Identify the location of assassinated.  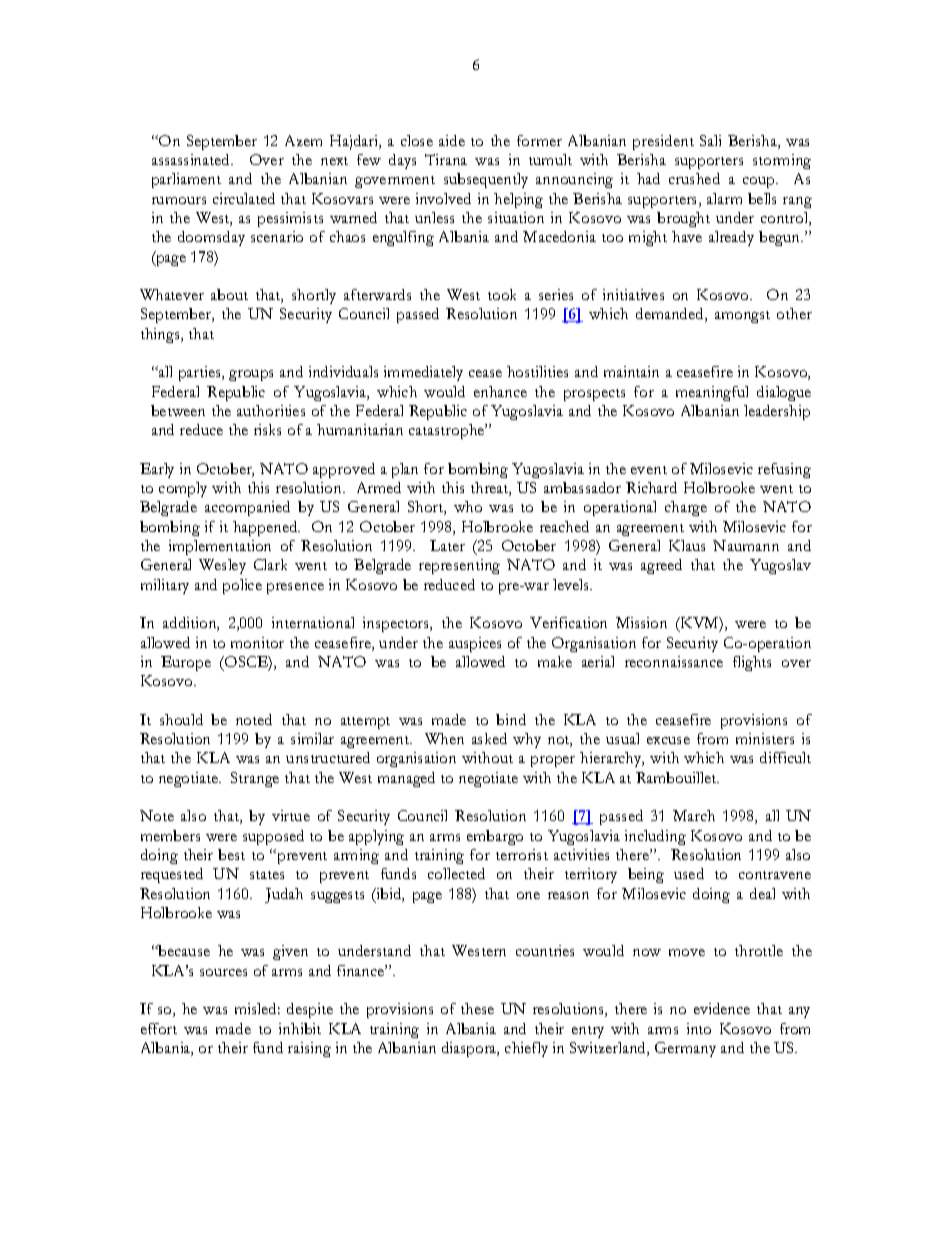
(192, 159).
